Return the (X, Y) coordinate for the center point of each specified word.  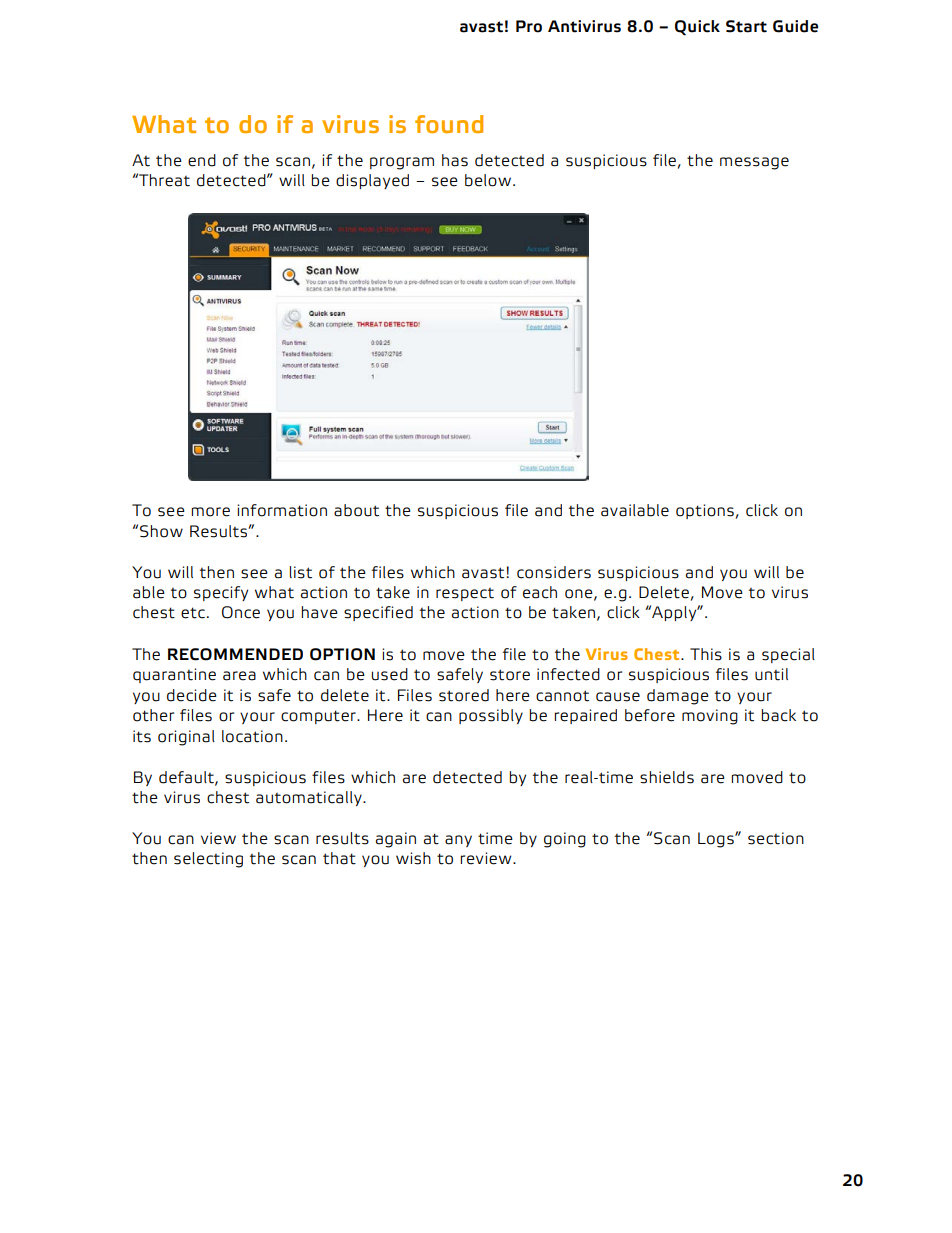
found (449, 124)
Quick (697, 27)
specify (221, 593)
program (402, 163)
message (754, 163)
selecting (208, 860)
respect (465, 594)
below (489, 180)
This (706, 654)
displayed (372, 181)
